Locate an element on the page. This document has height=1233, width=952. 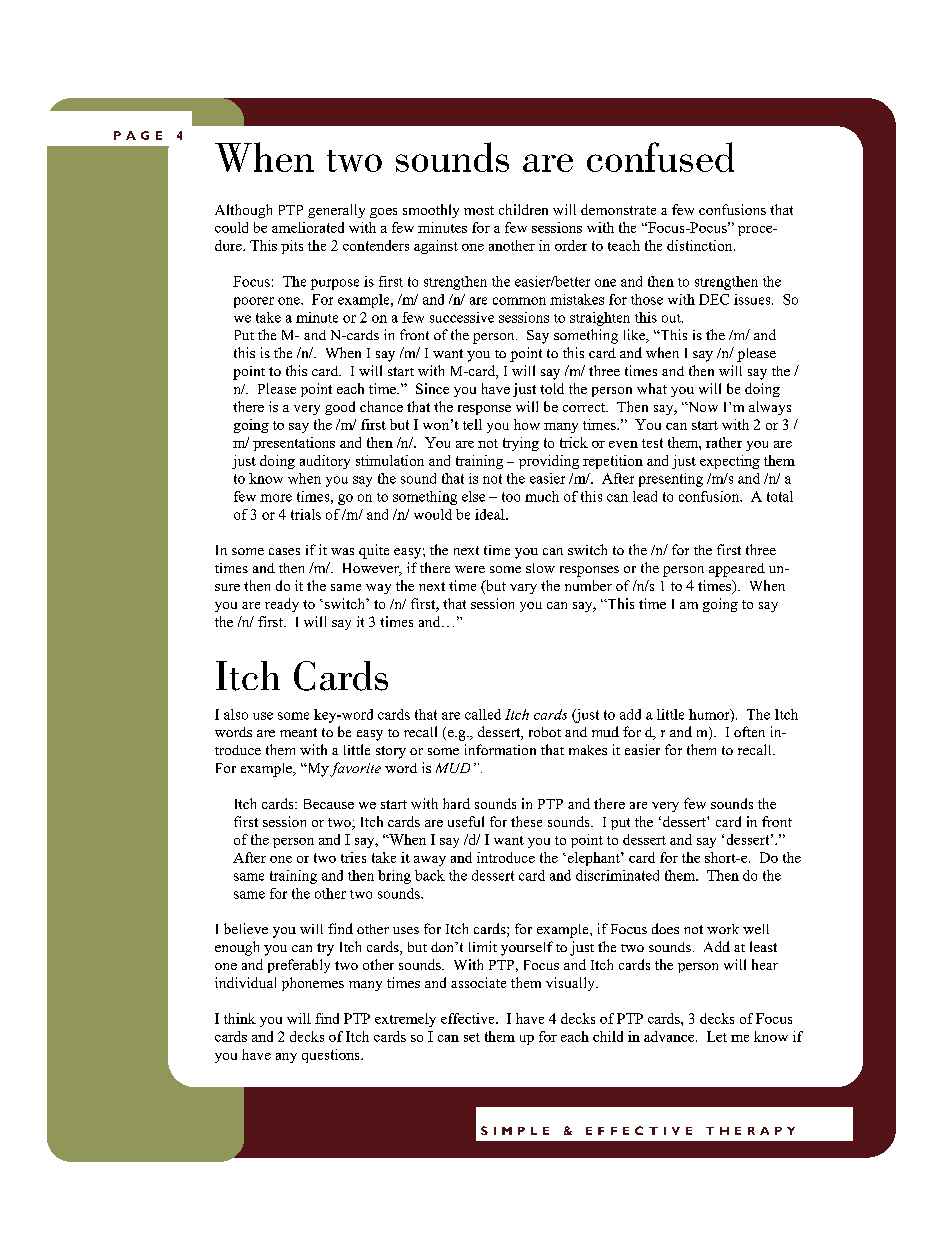
SIMPLE is located at coordinates (515, 1130).
